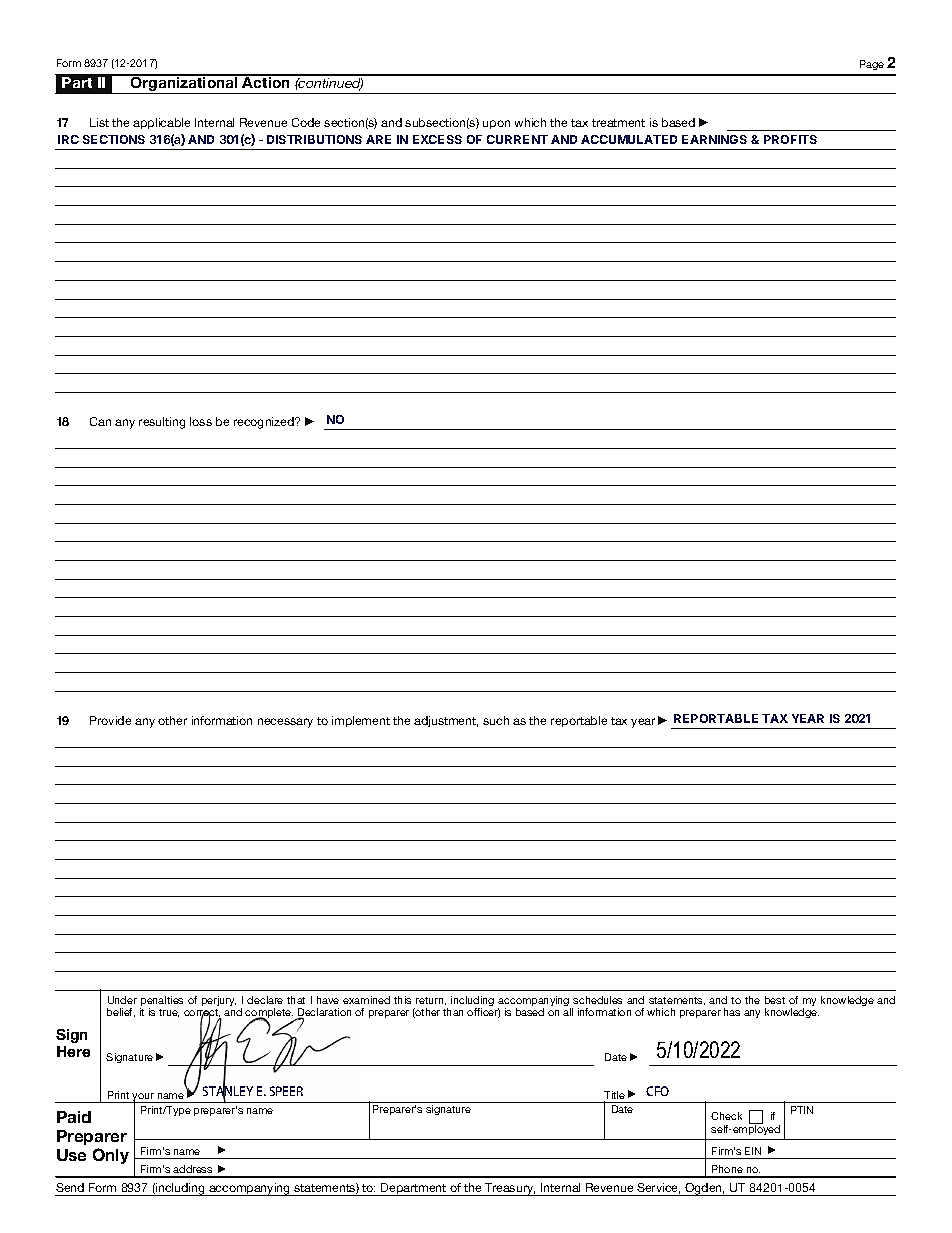 This screenshot has width=952, height=1233. I want to click on PROFITS, so click(790, 139).
